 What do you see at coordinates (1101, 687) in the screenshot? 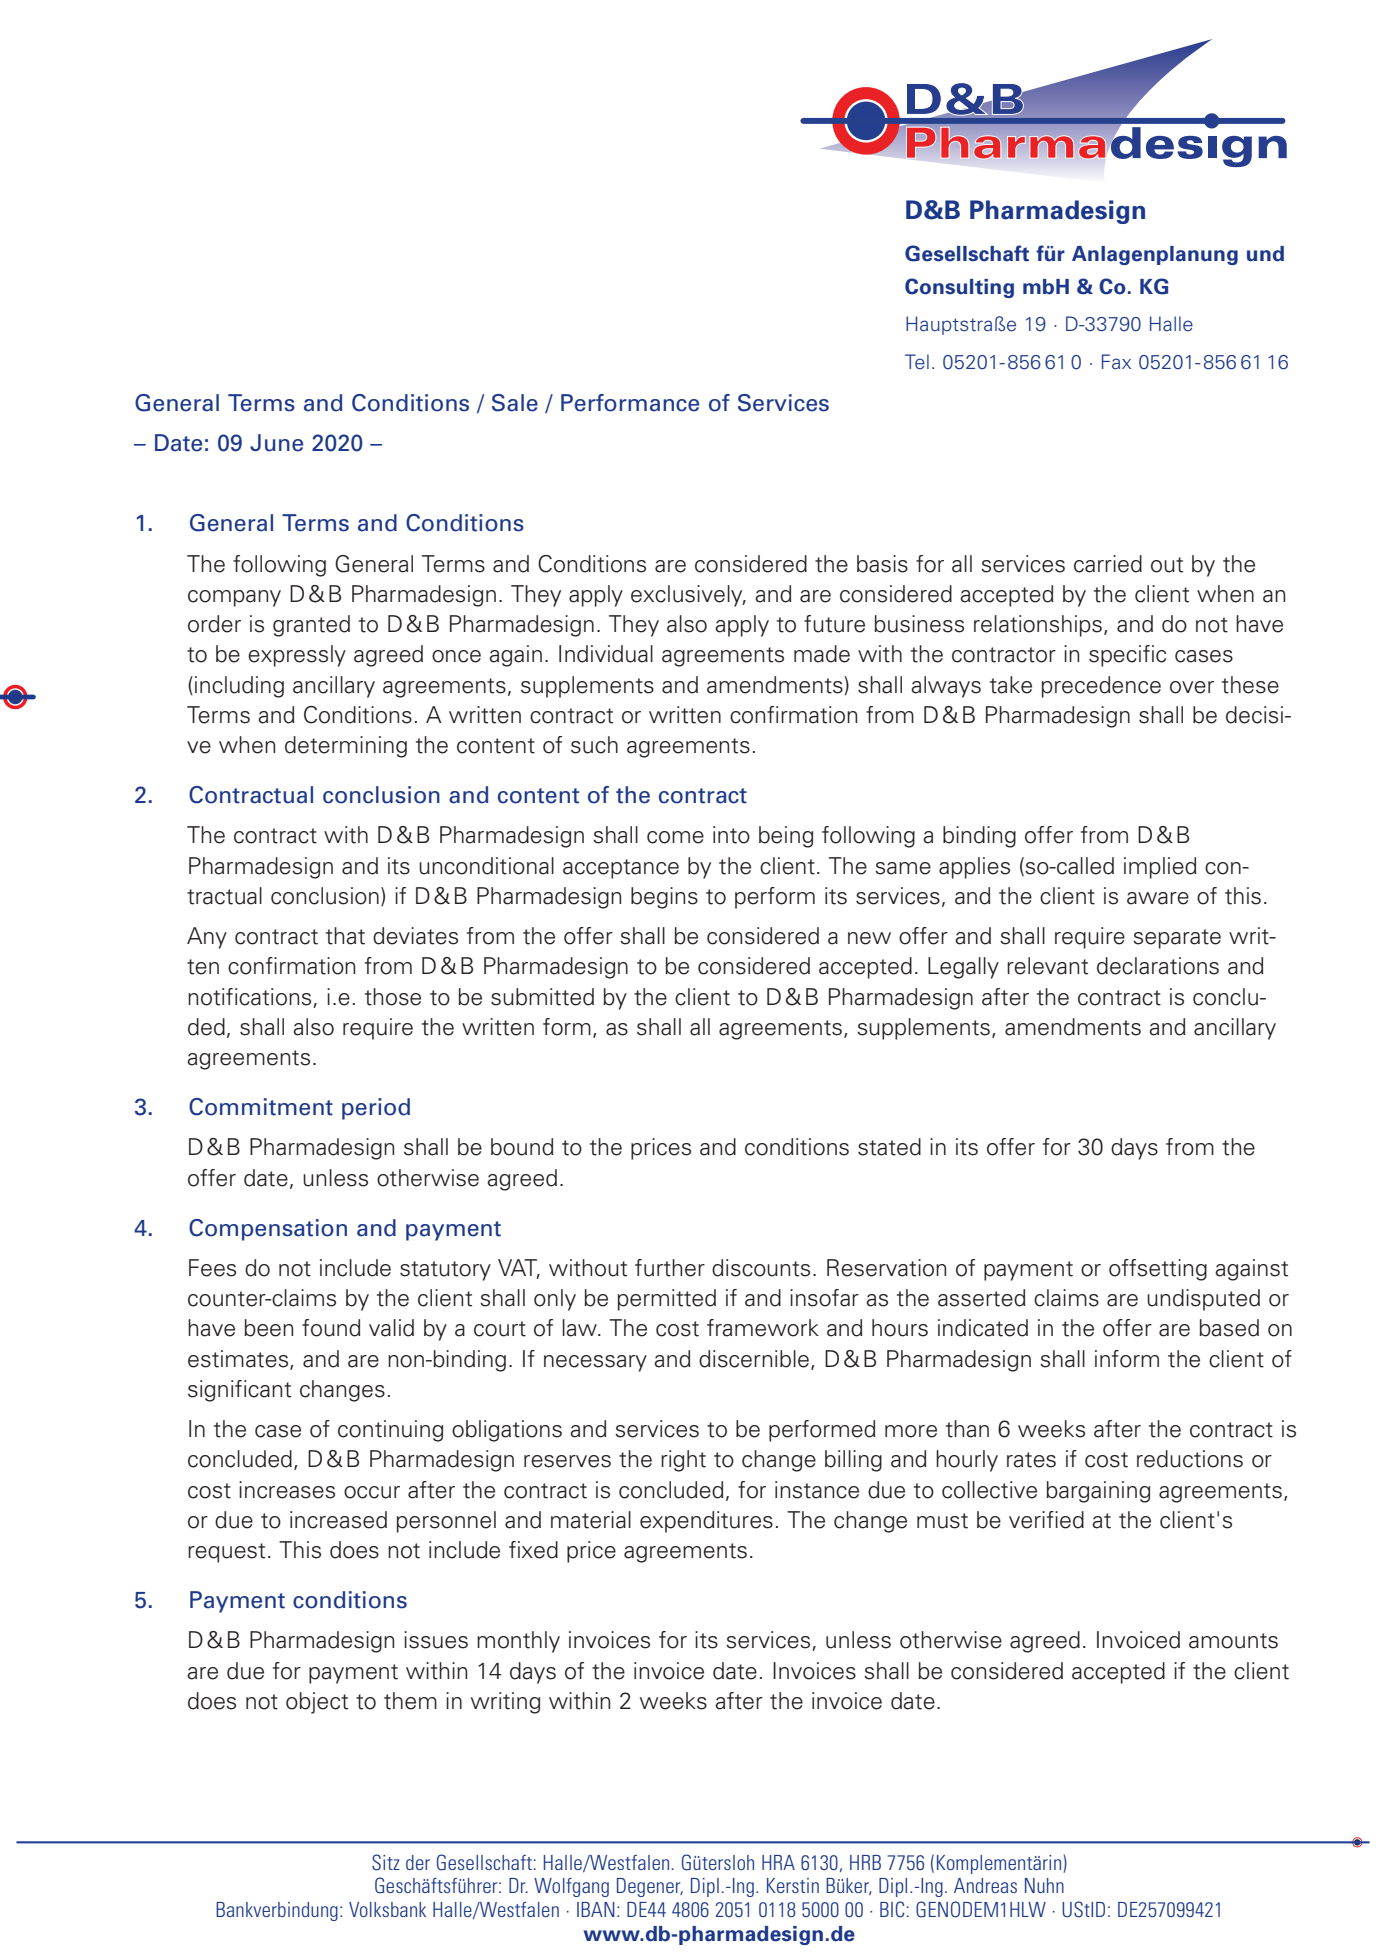
I see `precedence` at bounding box center [1101, 687].
